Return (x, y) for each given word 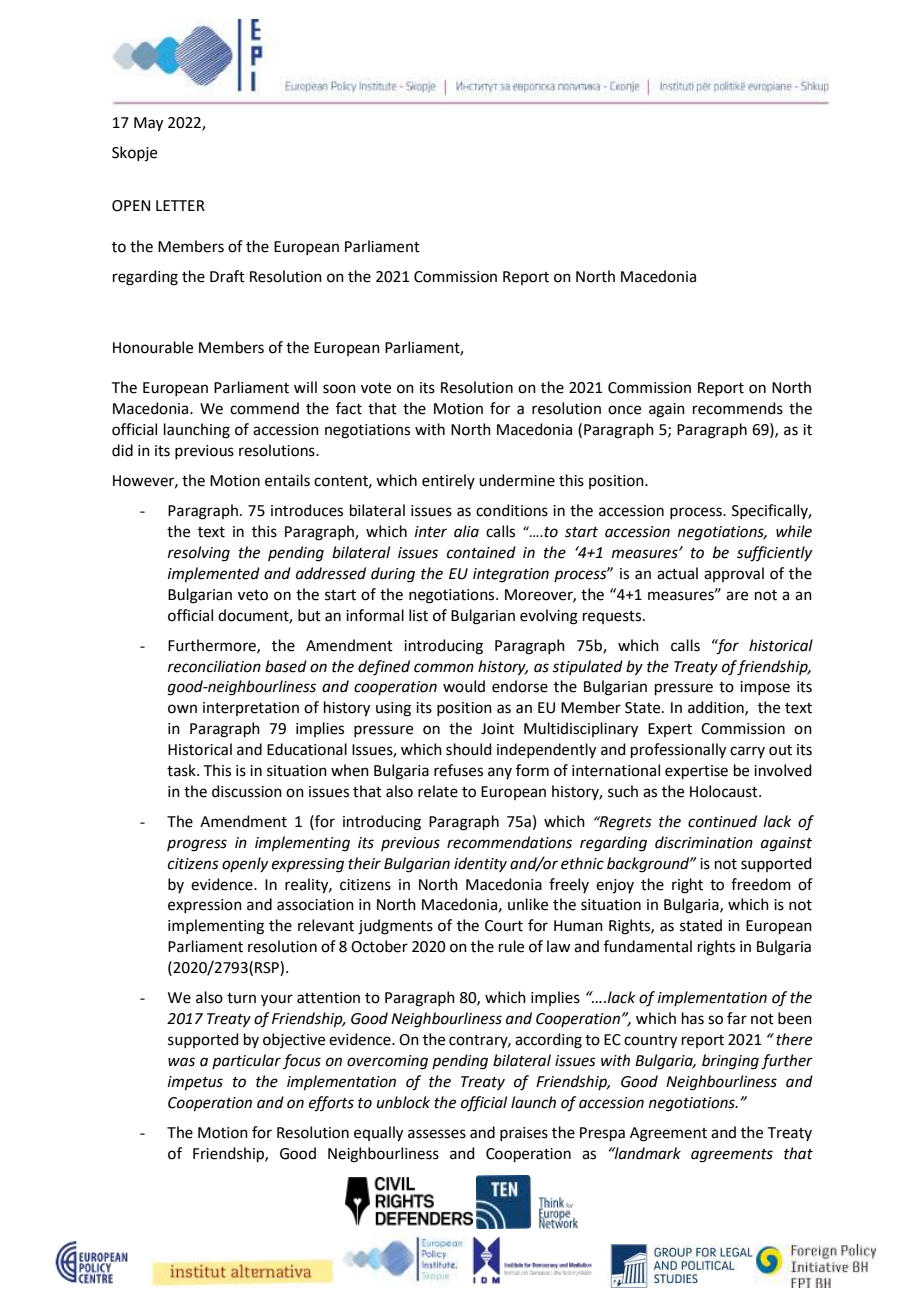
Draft (227, 276)
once (624, 410)
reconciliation (214, 666)
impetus (195, 1083)
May (148, 124)
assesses (437, 1134)
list (418, 615)
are (737, 596)
